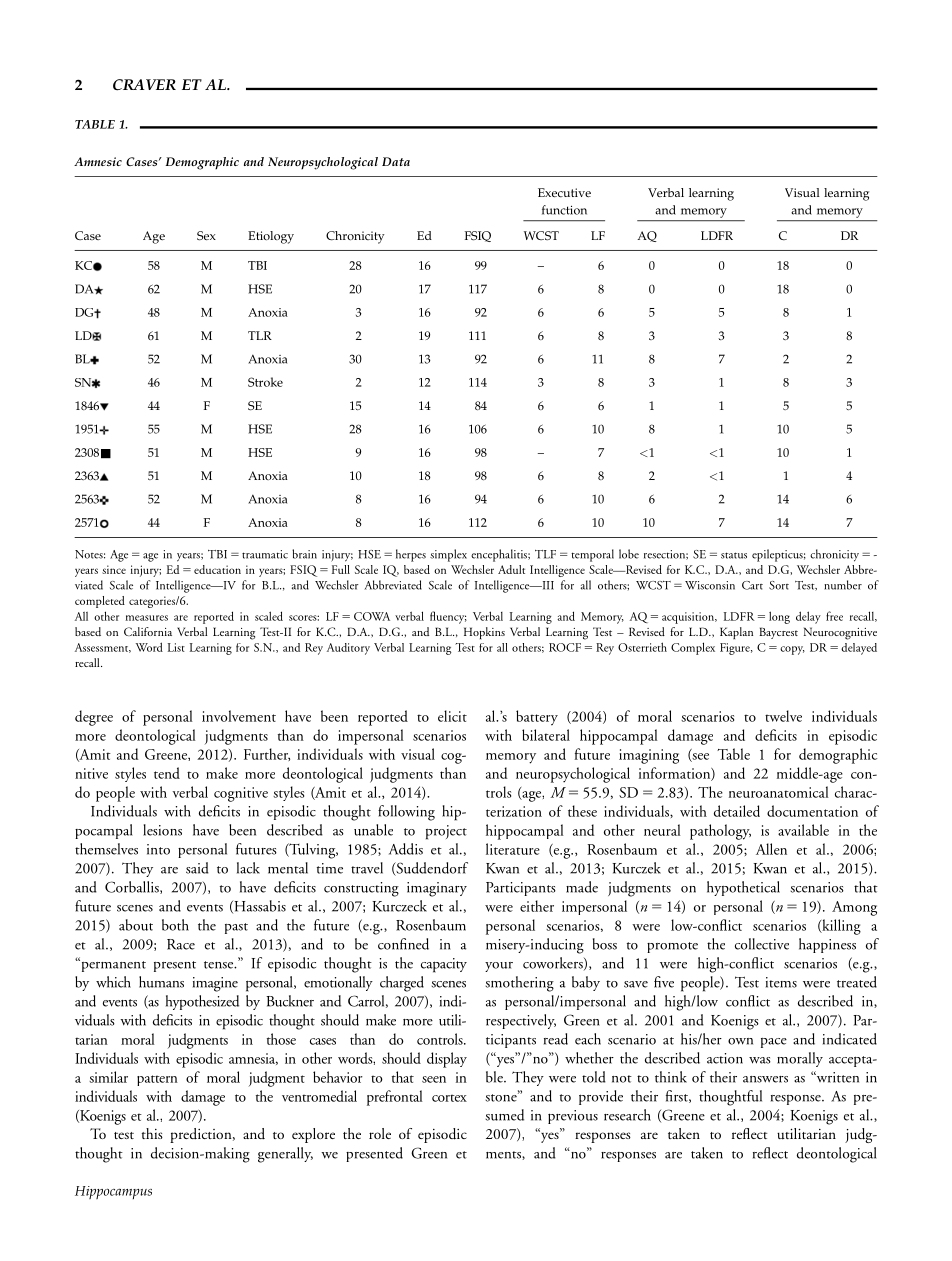 This screenshot has width=952, height=1261. I want to click on CRAVER, so click(144, 85).
